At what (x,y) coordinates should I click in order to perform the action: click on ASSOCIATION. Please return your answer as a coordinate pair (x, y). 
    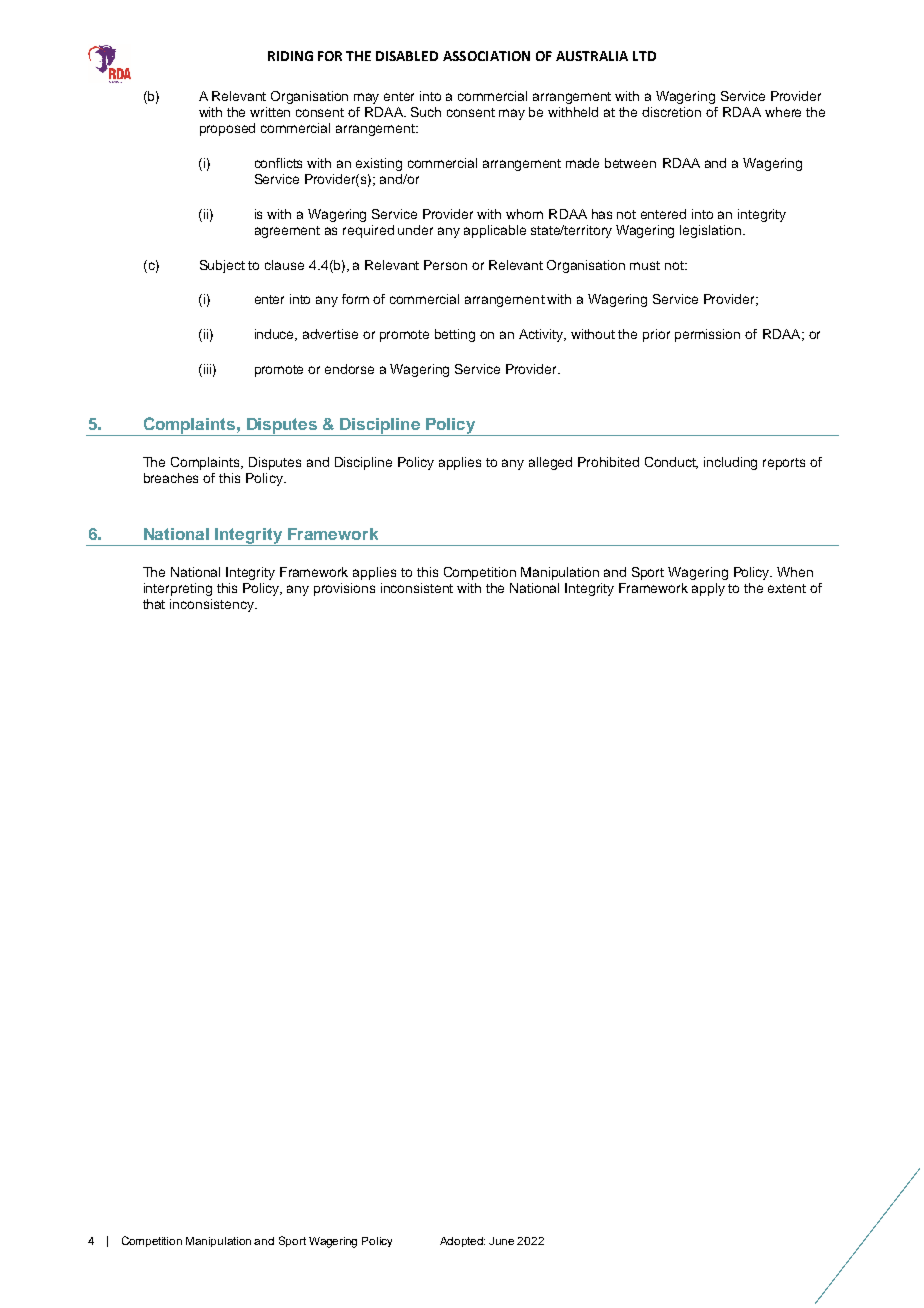
    Looking at the image, I should click on (486, 56).
